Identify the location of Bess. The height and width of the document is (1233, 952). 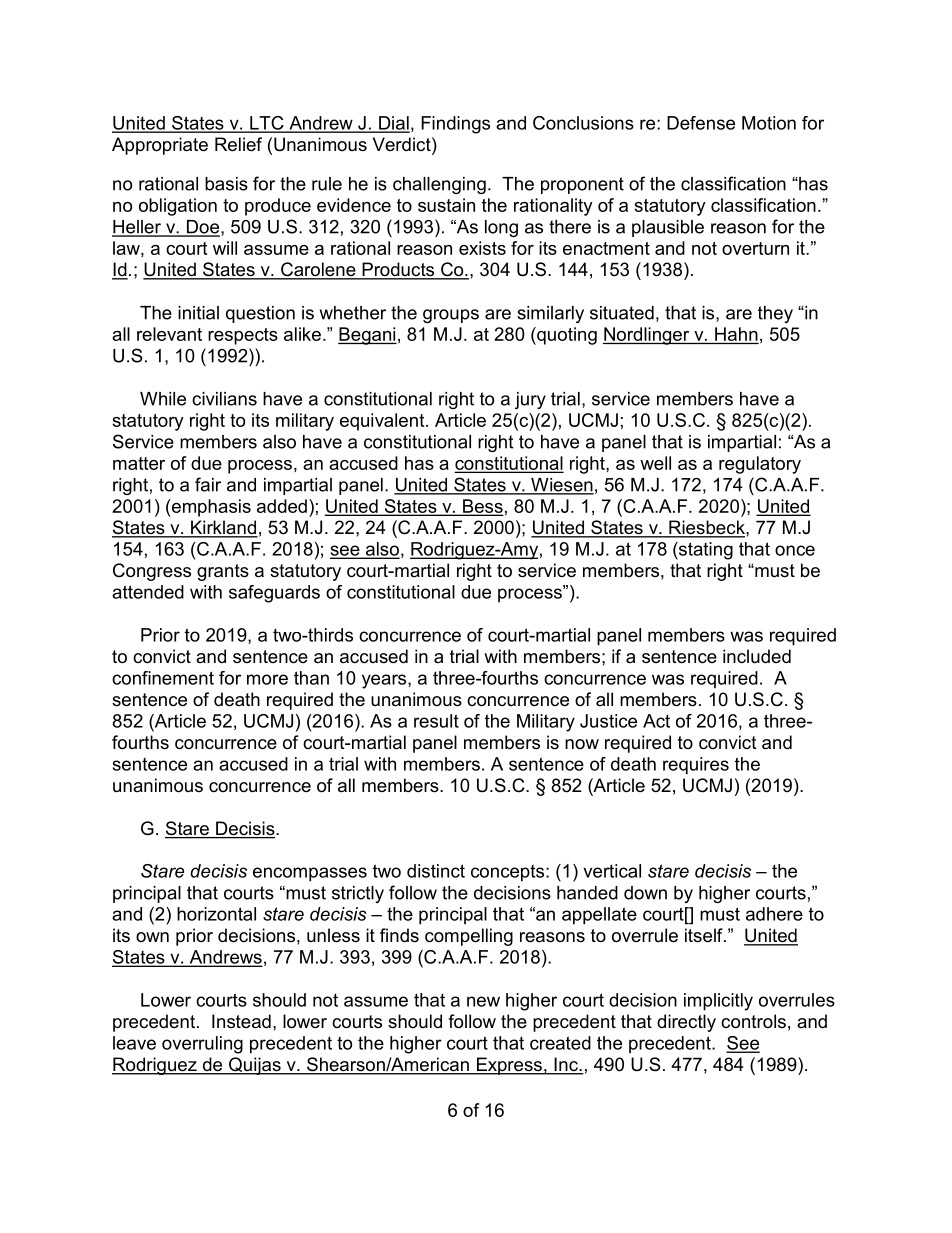
(482, 507).
